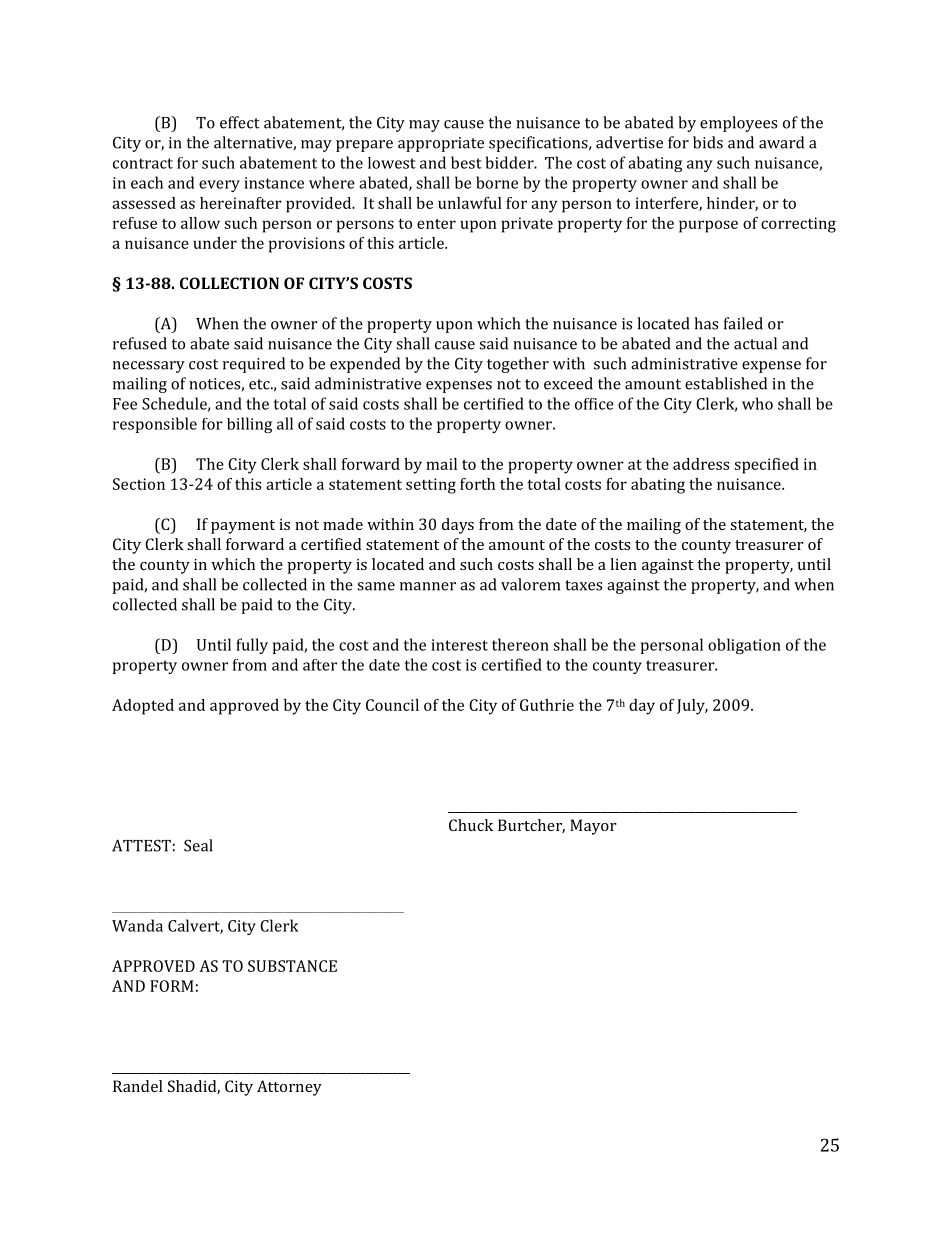 This document has width=952, height=1233. What do you see at coordinates (692, 707) in the document?
I see `July` at bounding box center [692, 707].
